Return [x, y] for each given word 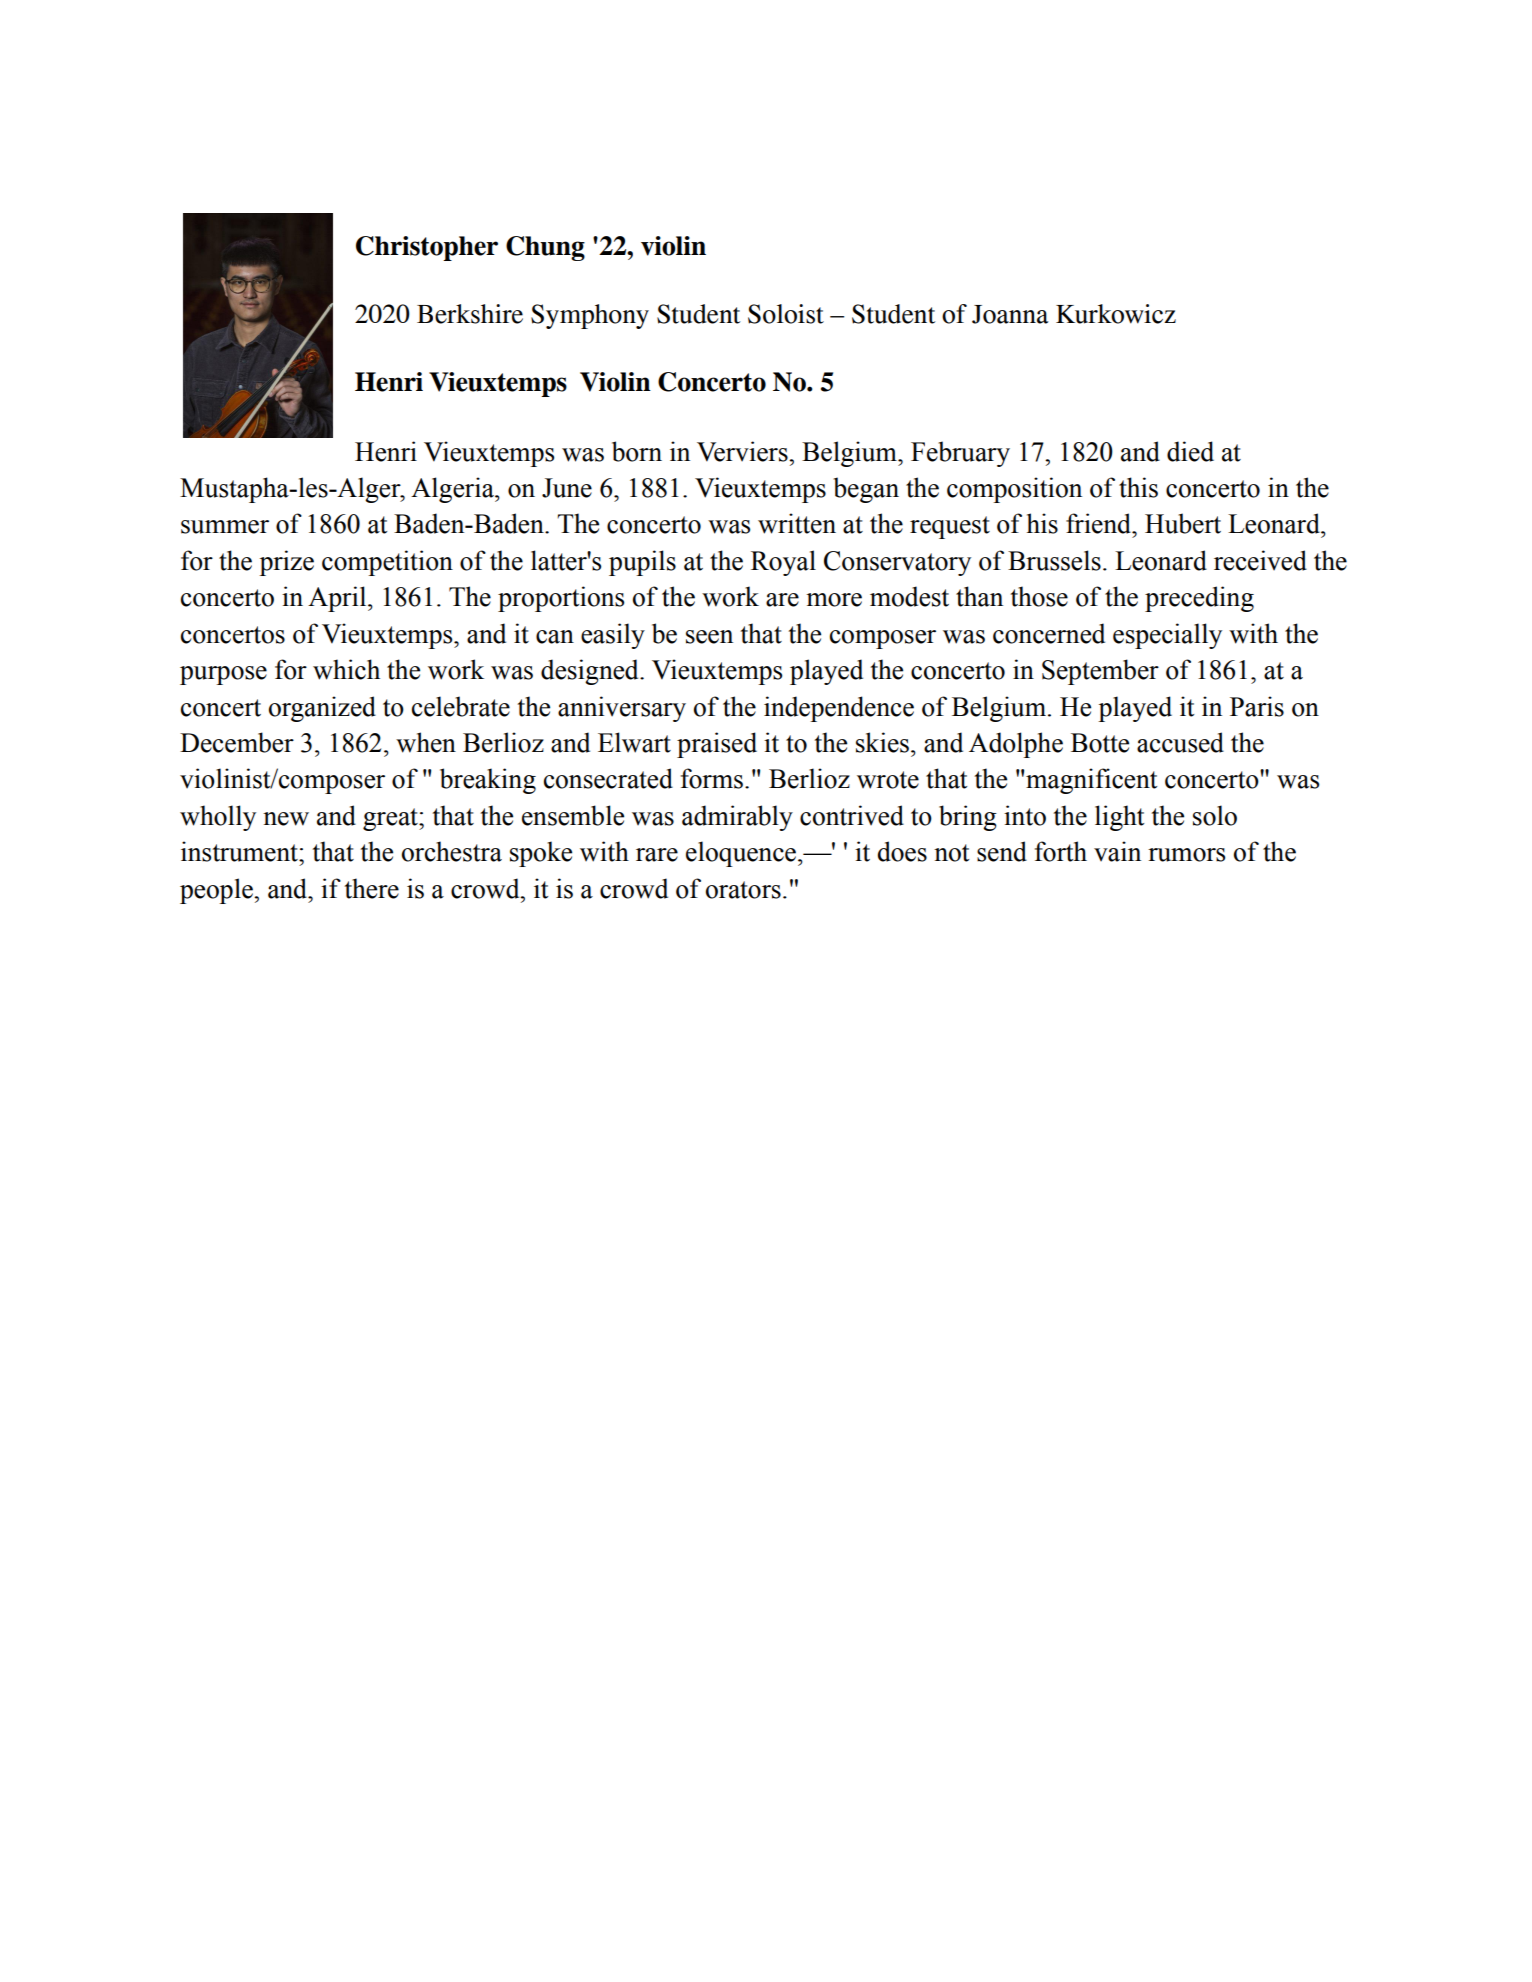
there [372, 888]
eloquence [742, 854]
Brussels [1054, 560]
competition [387, 563]
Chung [545, 248]
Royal [783, 563]
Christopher [427, 248]
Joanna [1010, 314]
